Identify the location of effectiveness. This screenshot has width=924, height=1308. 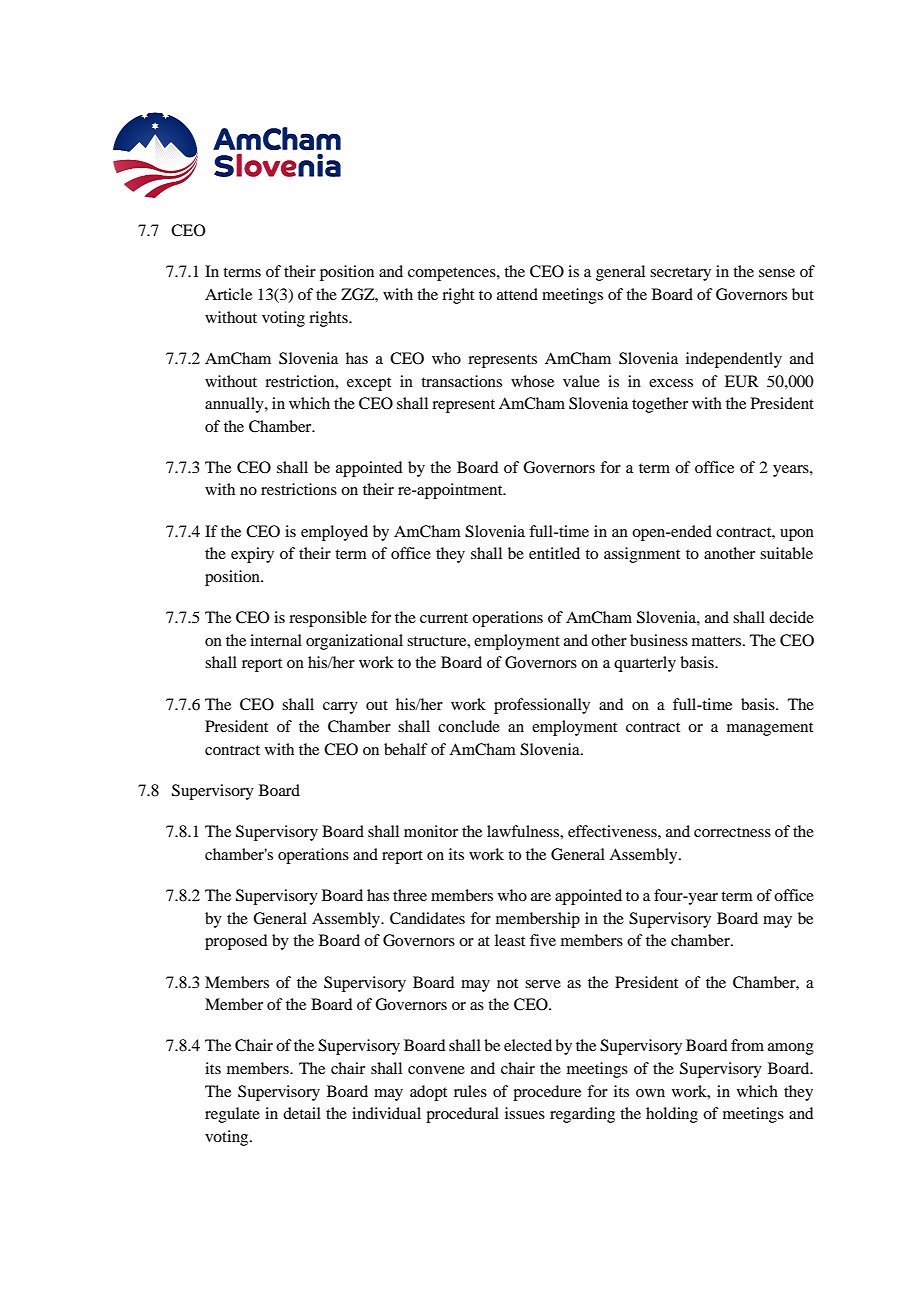
(613, 831).
